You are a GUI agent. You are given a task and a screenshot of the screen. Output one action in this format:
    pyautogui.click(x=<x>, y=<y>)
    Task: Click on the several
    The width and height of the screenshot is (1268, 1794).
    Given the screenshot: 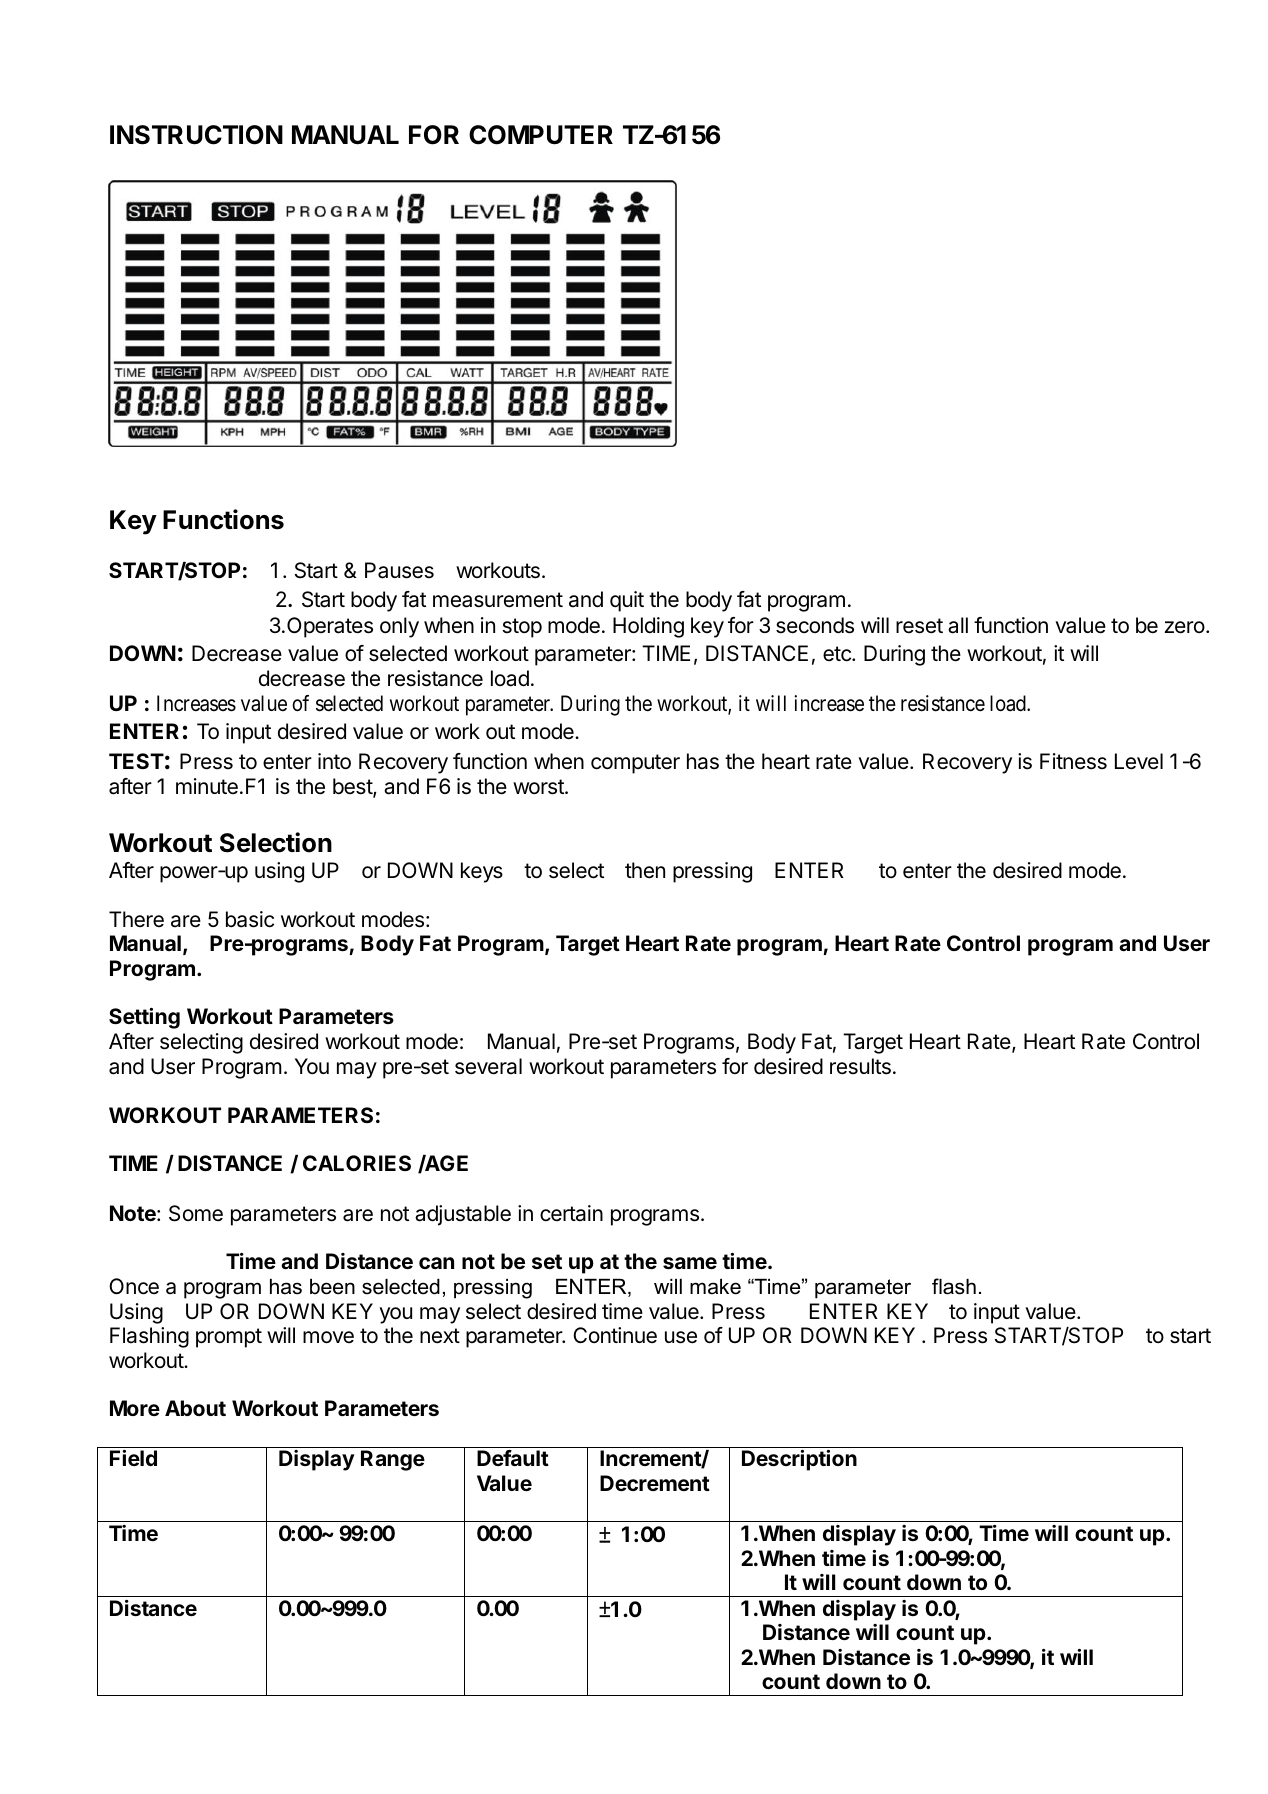 What is the action you would take?
    pyautogui.click(x=488, y=1066)
